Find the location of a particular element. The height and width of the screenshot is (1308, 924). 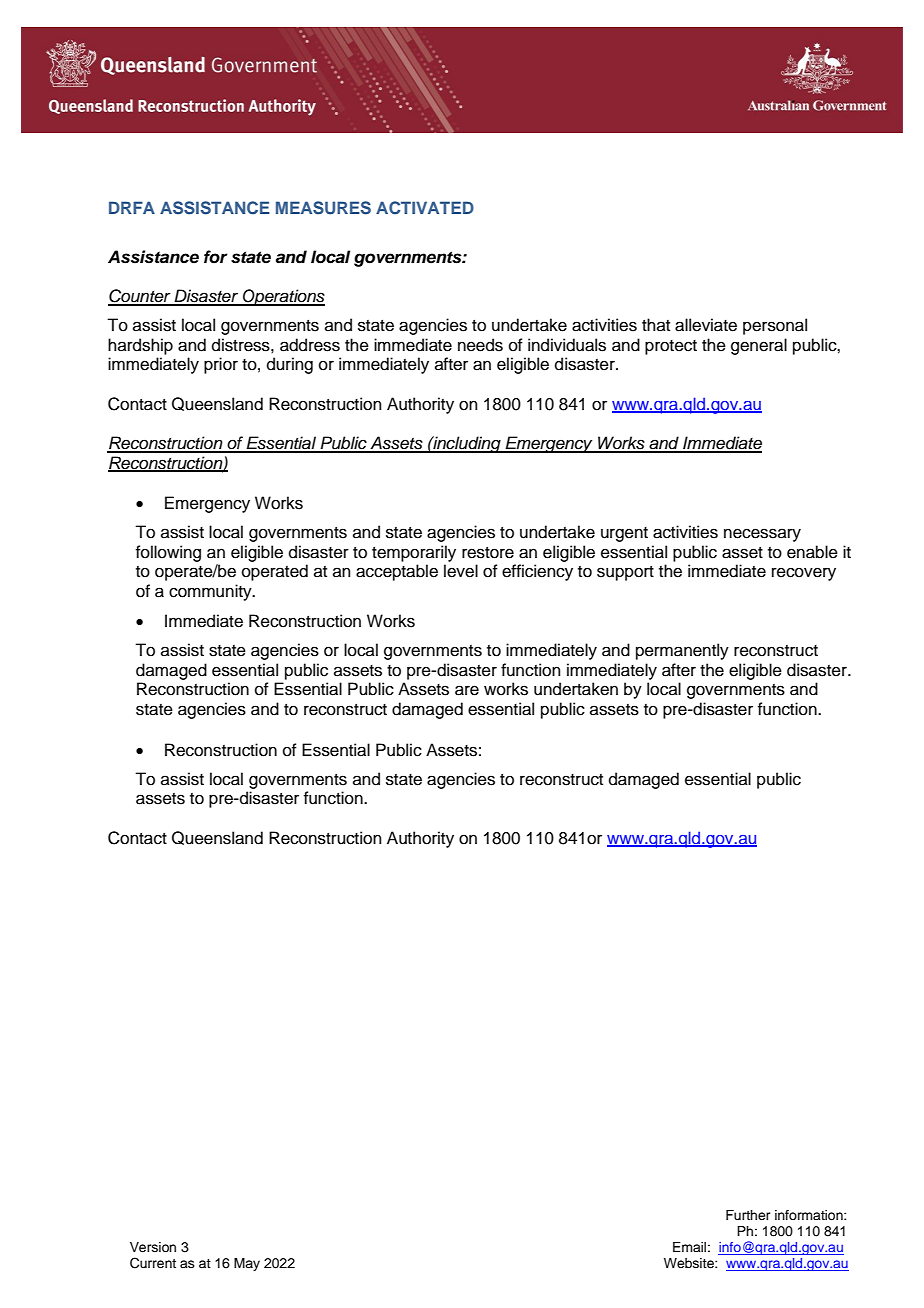

Version is located at coordinates (153, 1247).
